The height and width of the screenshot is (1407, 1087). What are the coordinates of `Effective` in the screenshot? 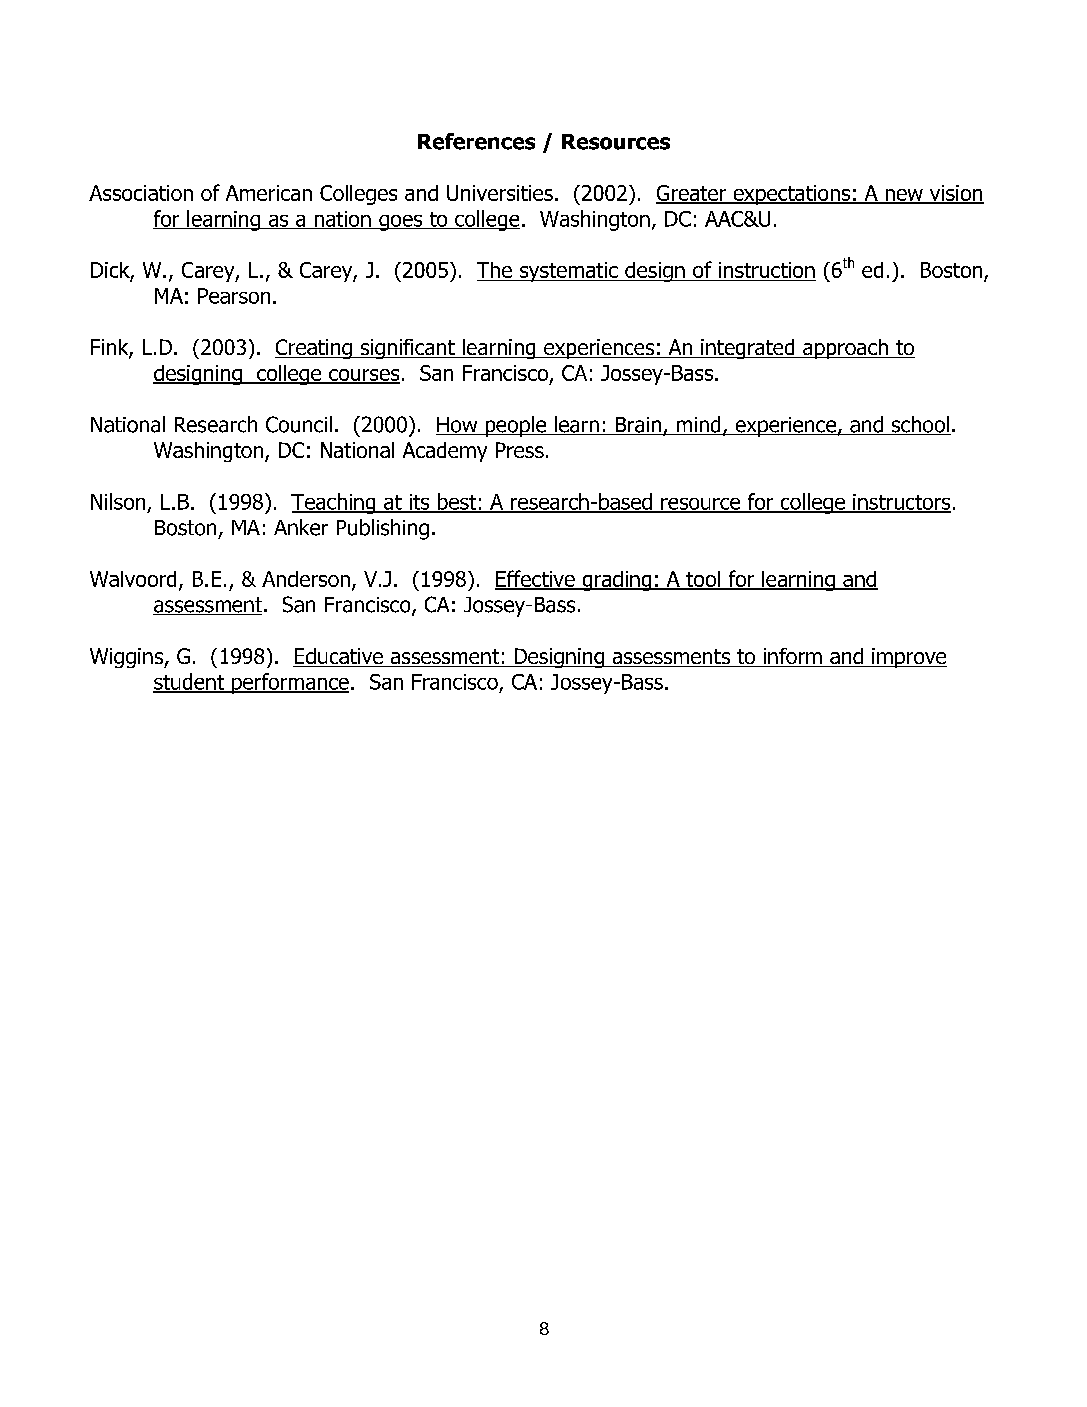 It's located at (536, 579).
